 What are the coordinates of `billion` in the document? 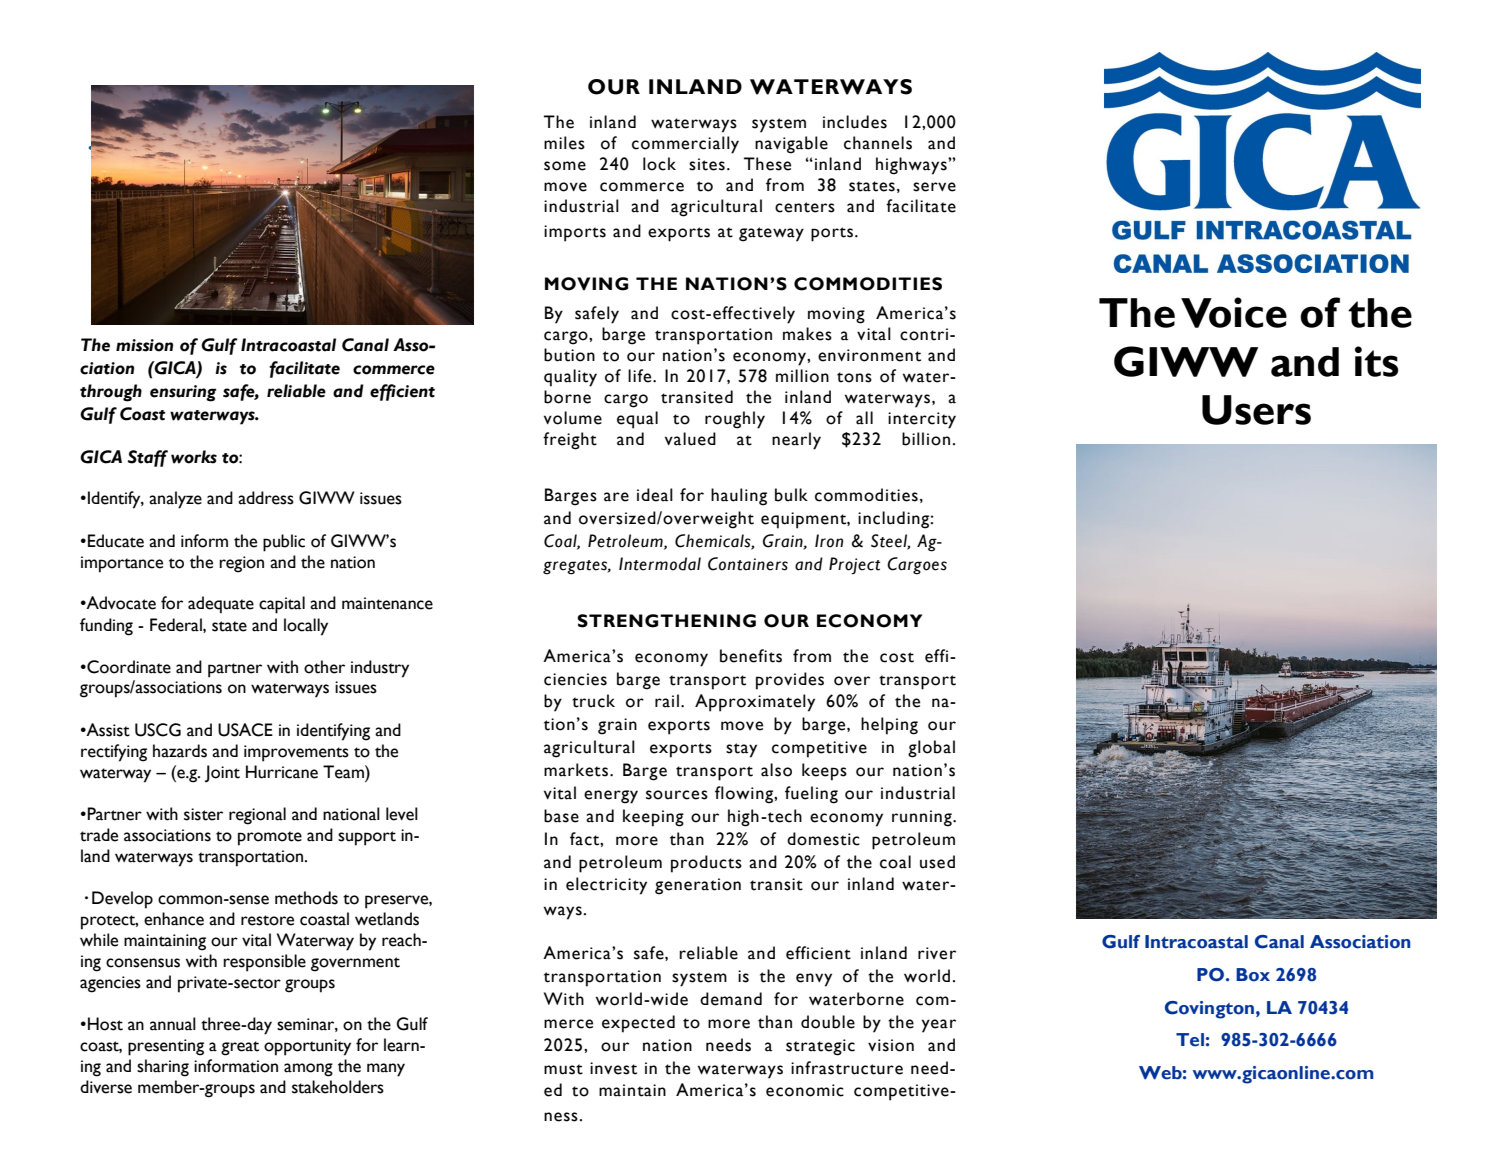 It's located at (926, 439).
